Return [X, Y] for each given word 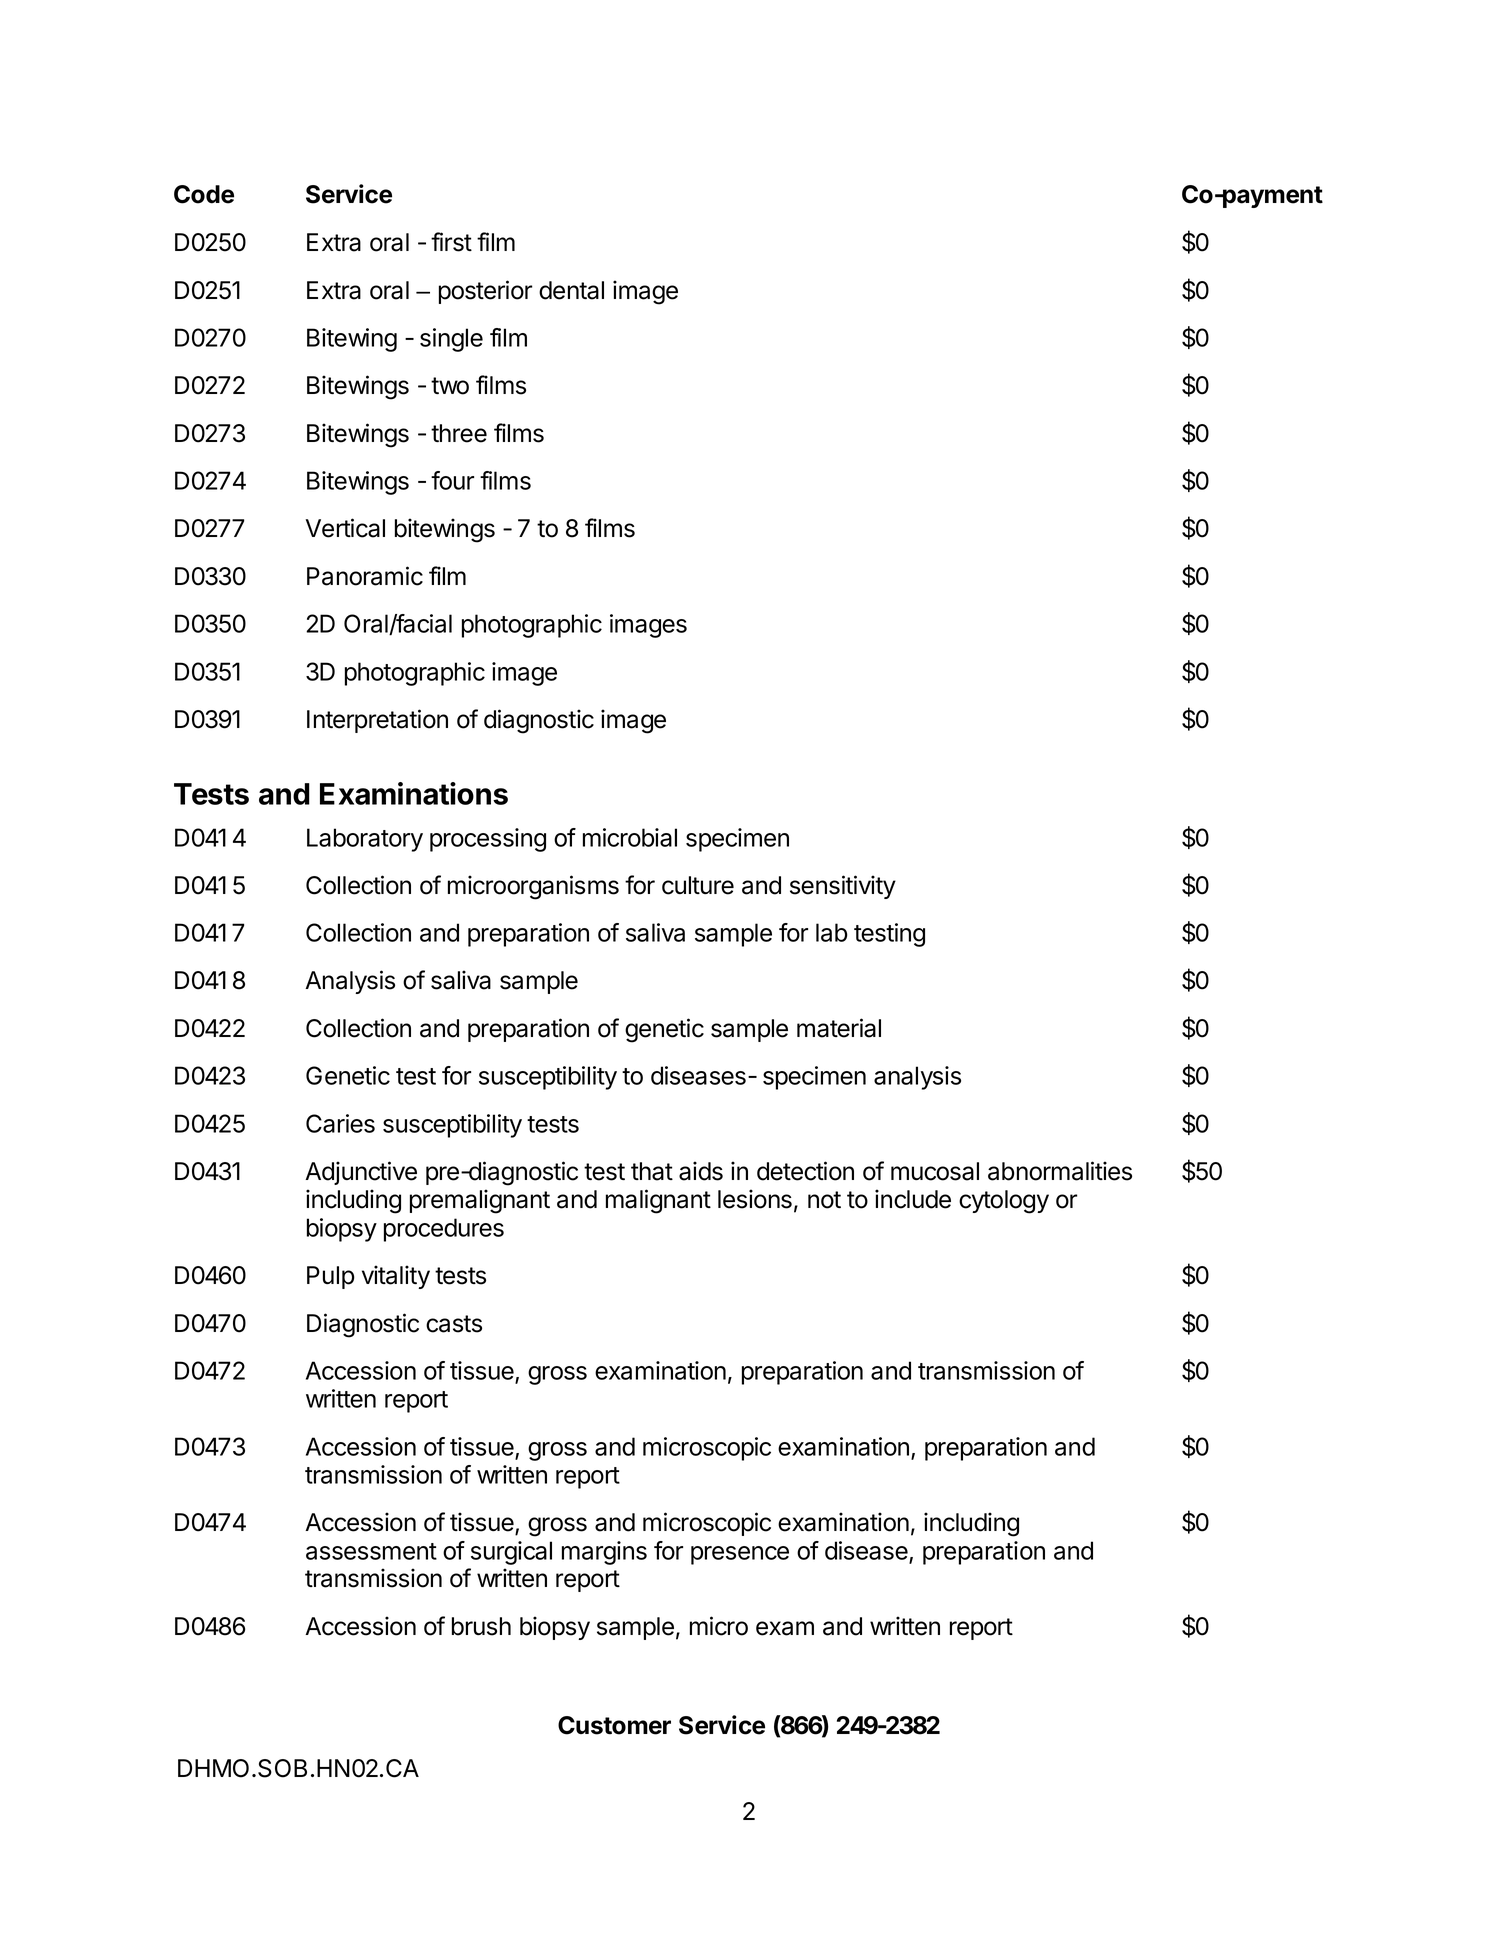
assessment [371, 1551]
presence [740, 1555]
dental [571, 290]
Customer [614, 1725]
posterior [485, 292]
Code [204, 194]
